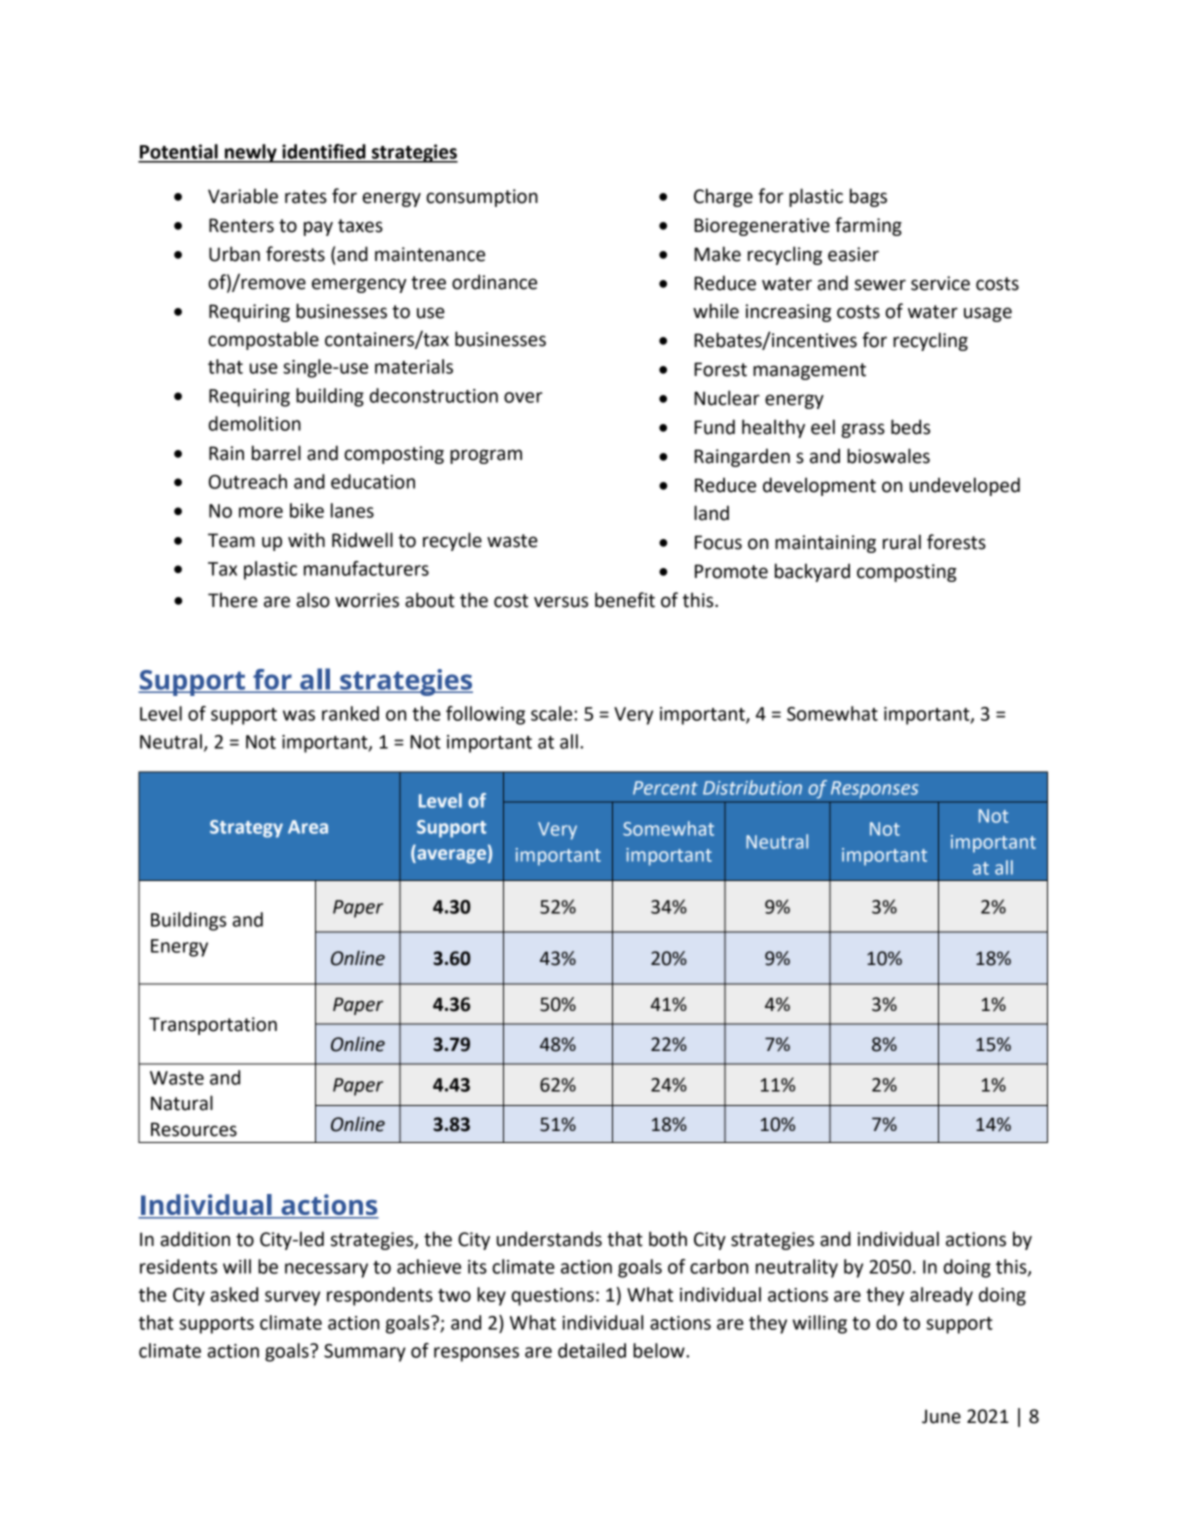  I want to click on rates, so click(306, 197).
